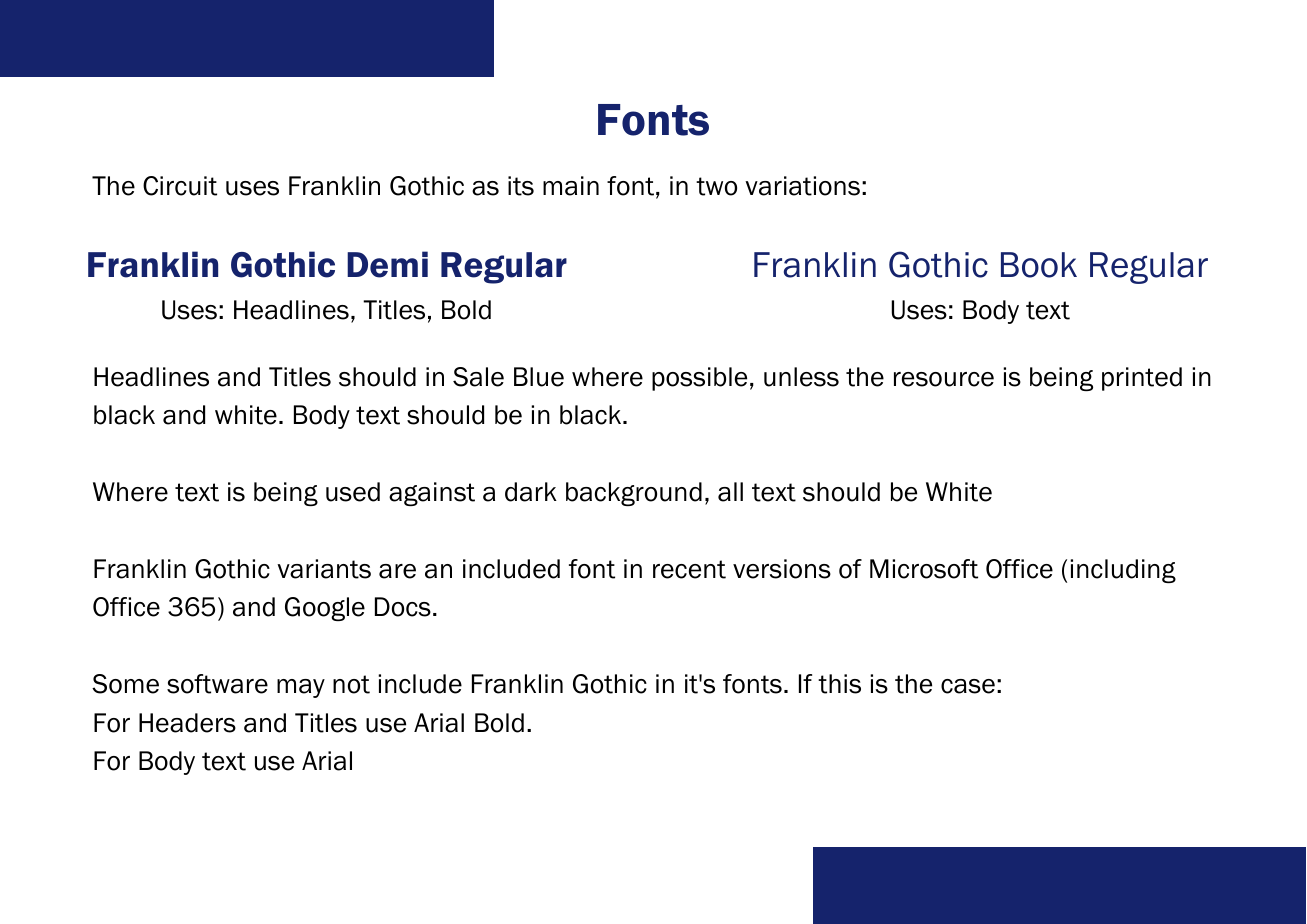 This page has height=924, width=1307. What do you see at coordinates (968, 686) in the page?
I see `case` at bounding box center [968, 686].
